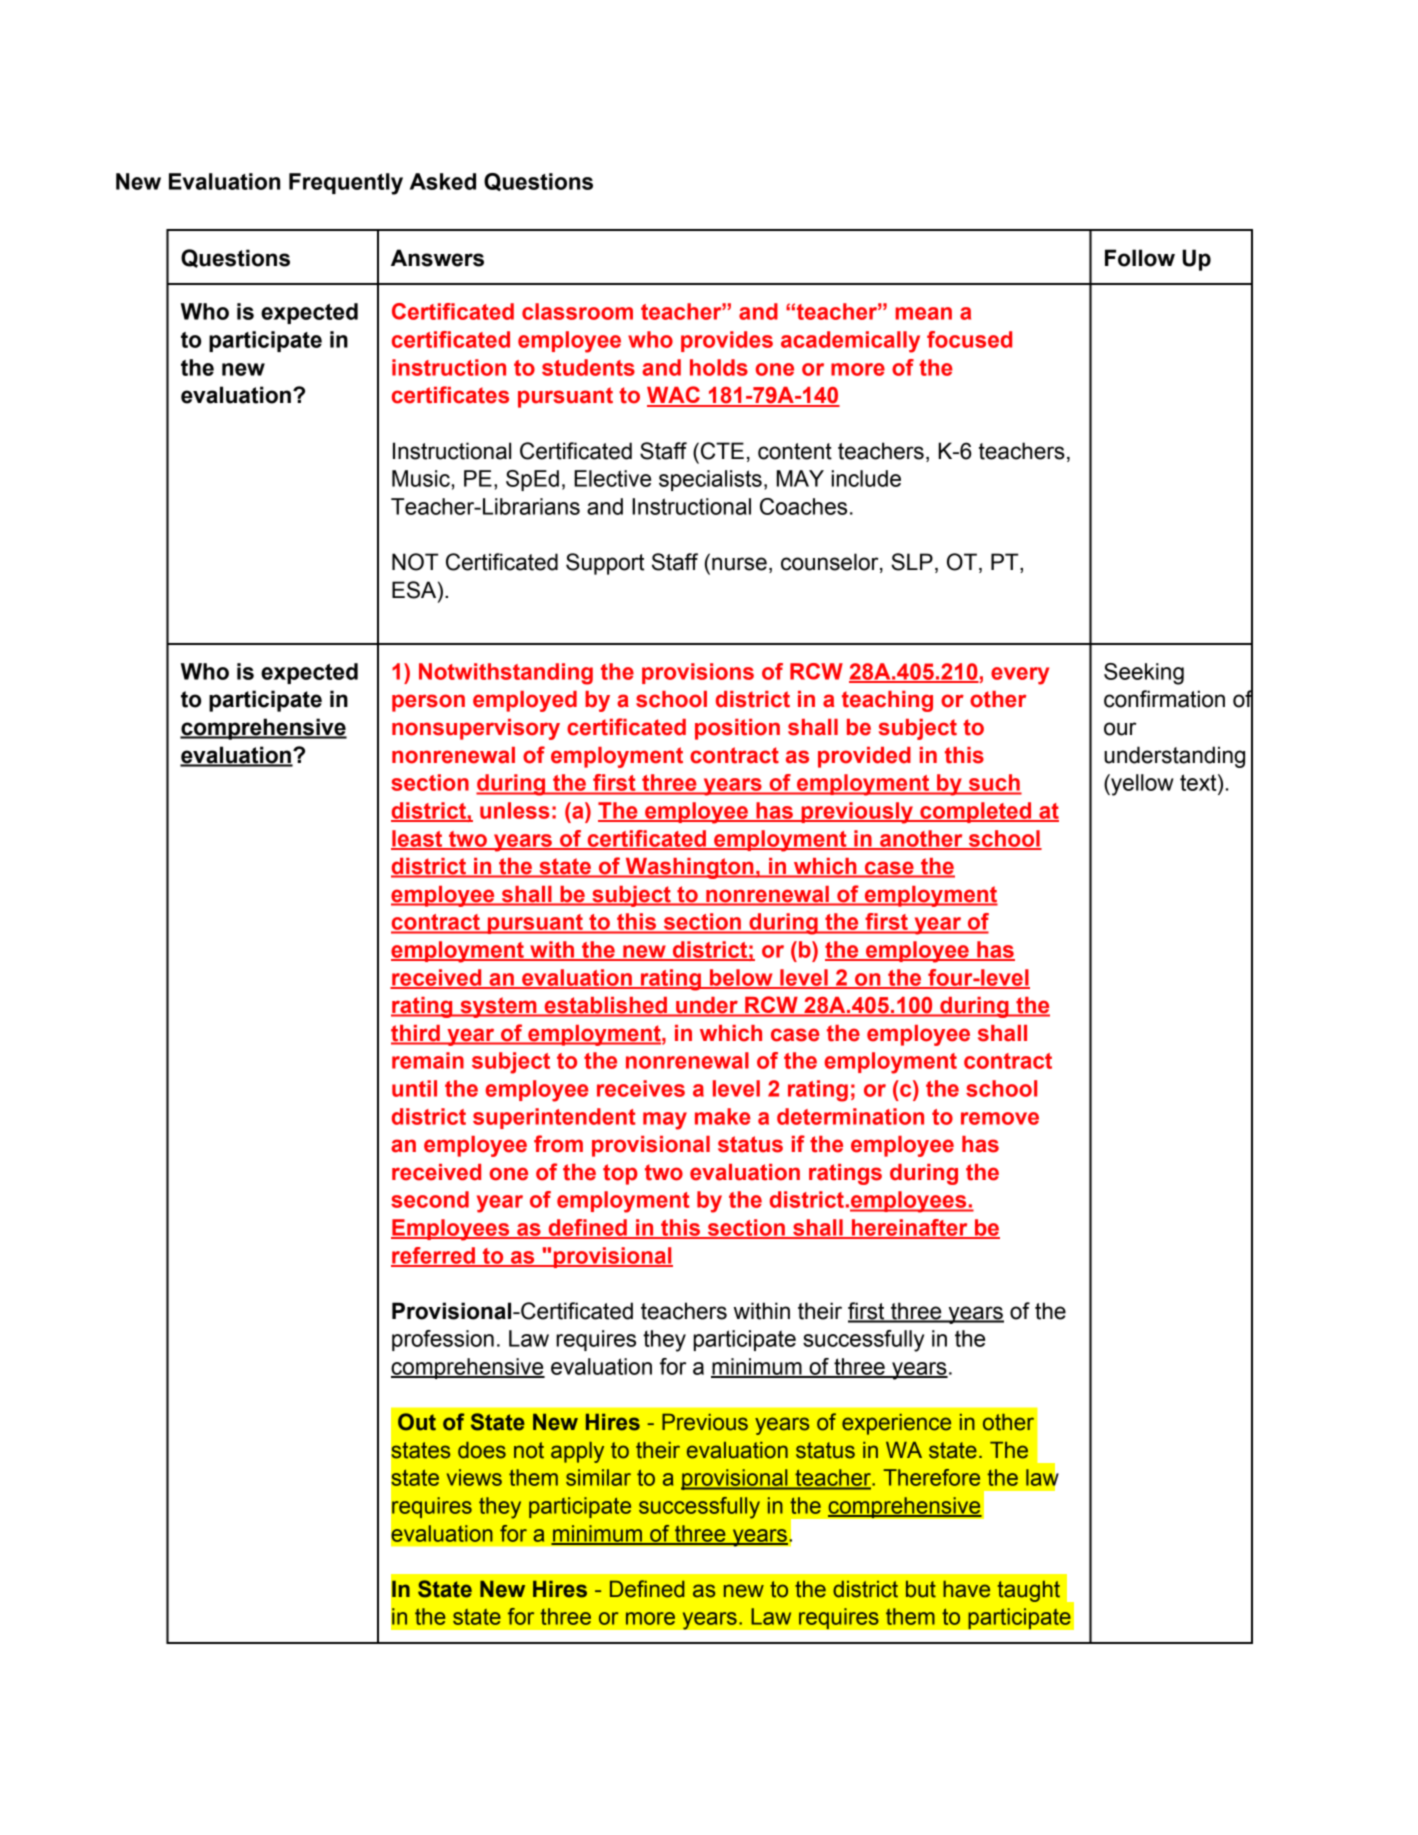  What do you see at coordinates (727, 341) in the image?
I see `provides` at bounding box center [727, 341].
